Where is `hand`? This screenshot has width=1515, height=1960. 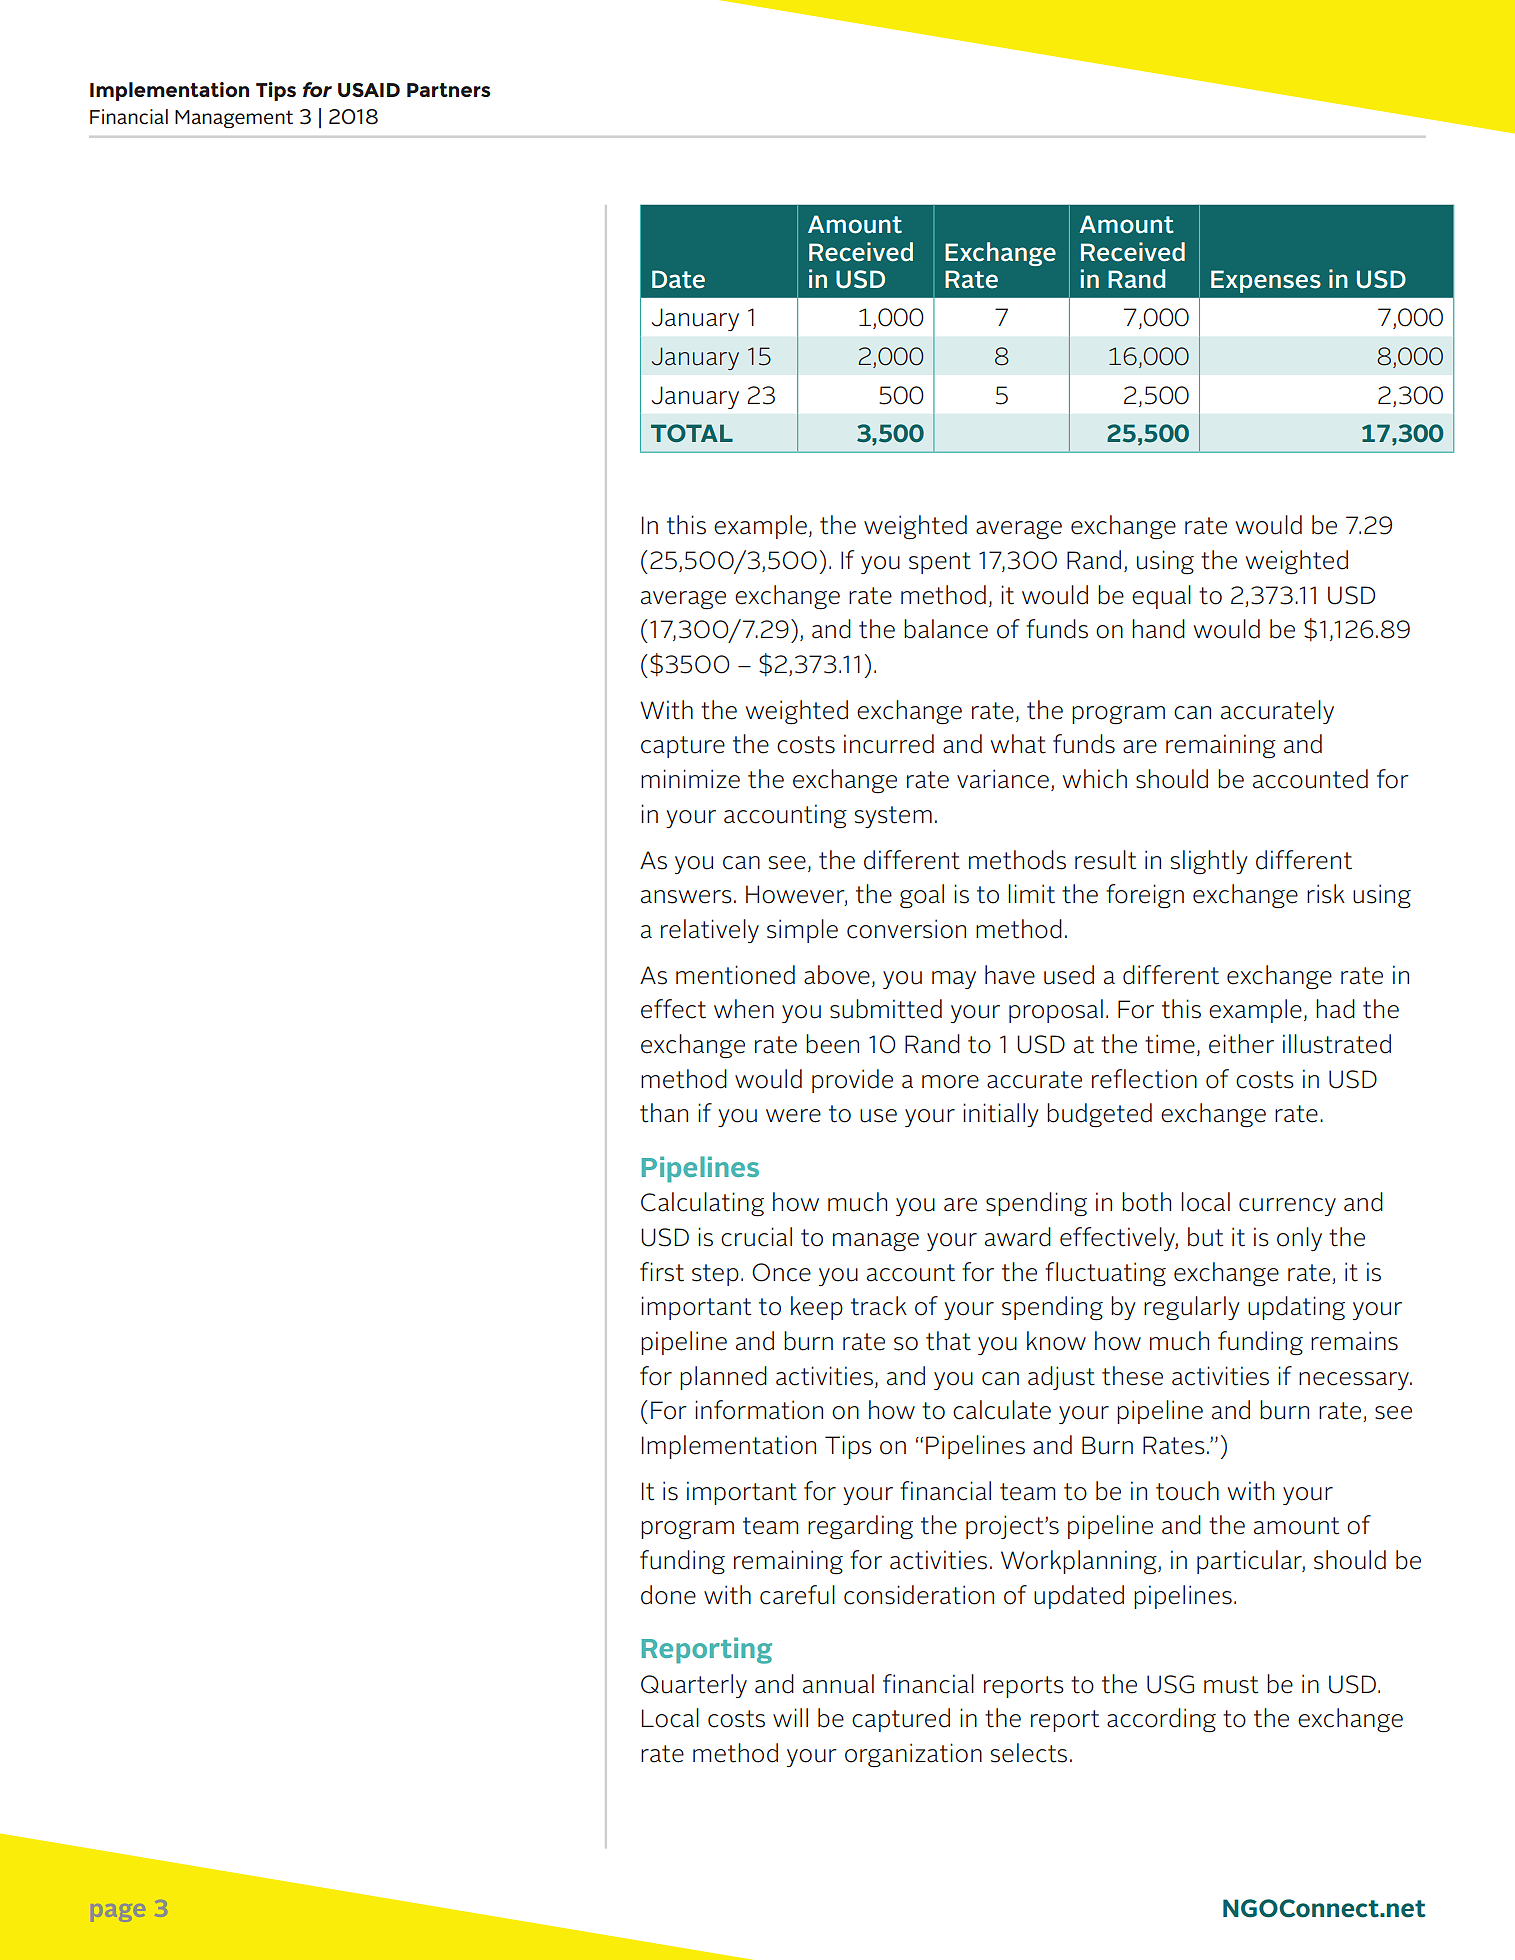 hand is located at coordinates (1158, 629).
